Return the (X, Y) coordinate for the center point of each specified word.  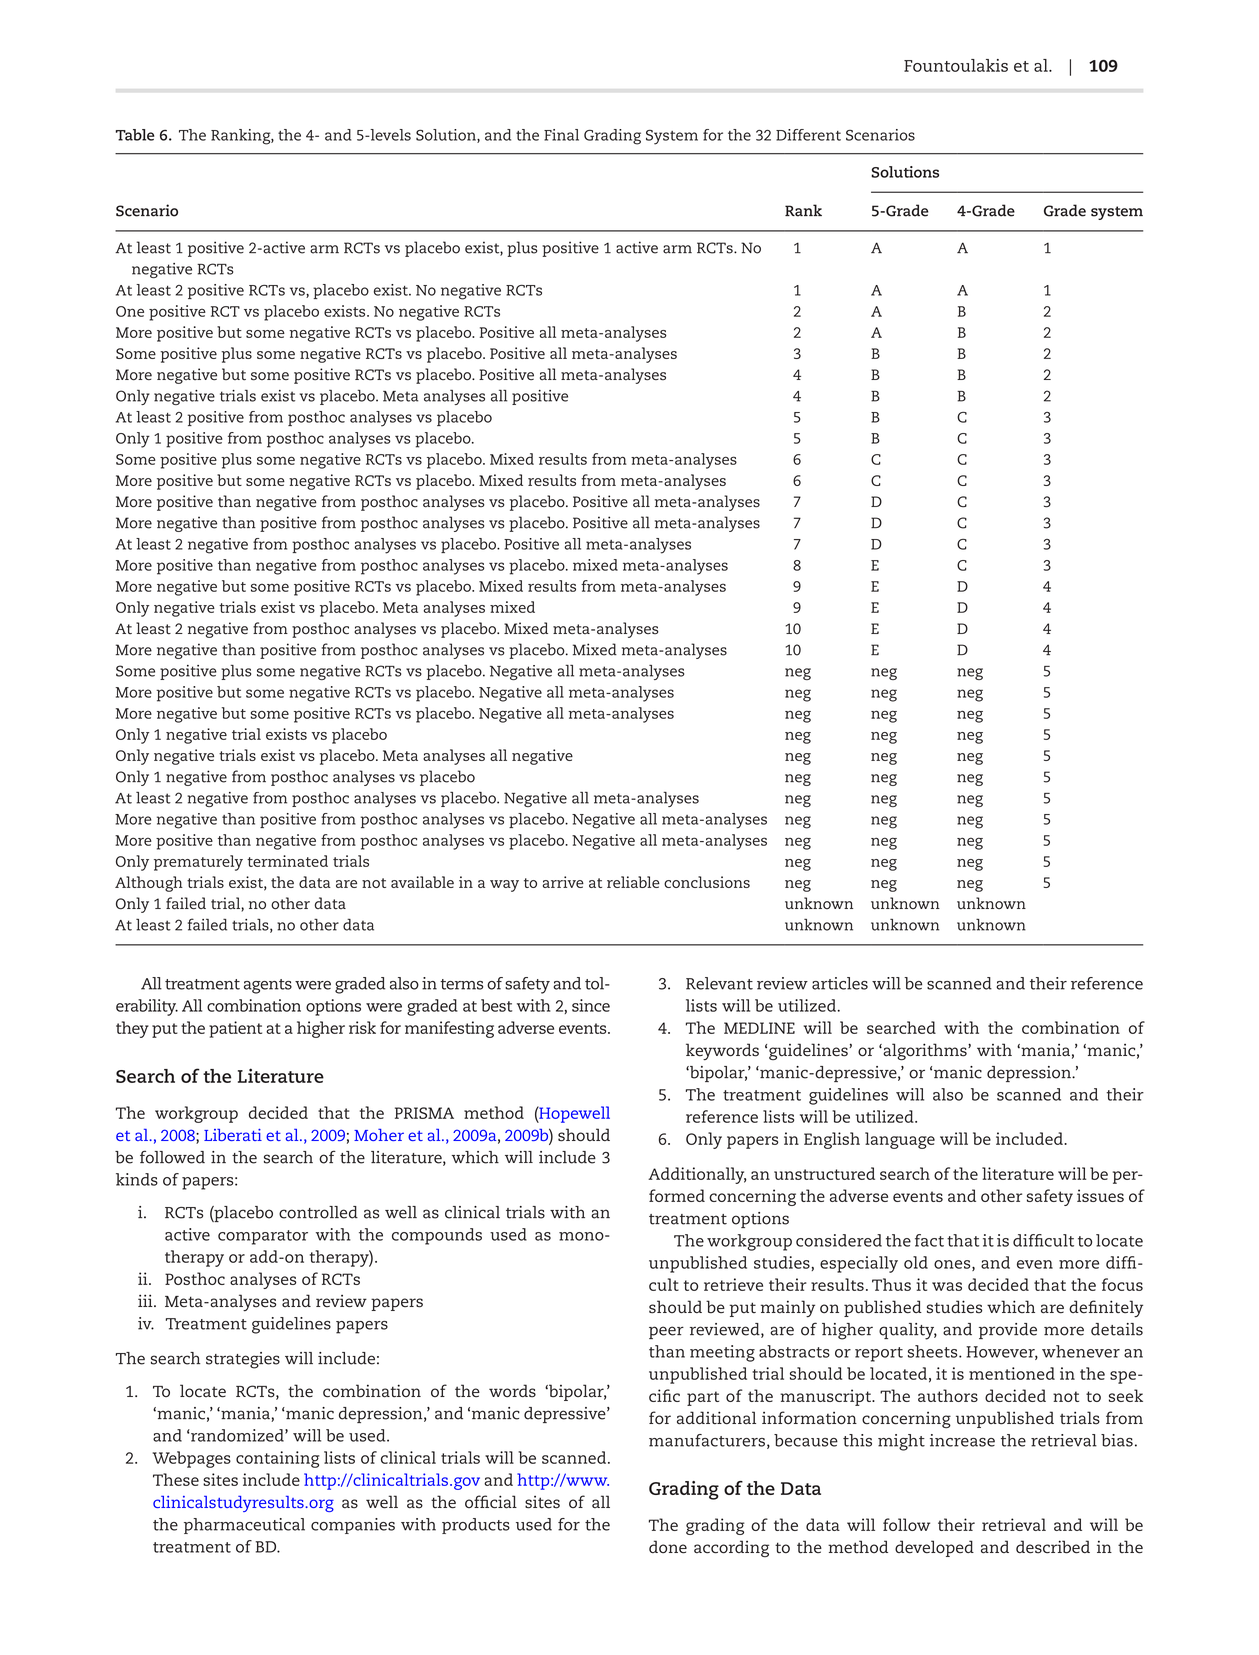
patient (235, 1029)
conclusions (707, 882)
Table (135, 135)
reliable (633, 882)
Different (808, 135)
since (591, 1005)
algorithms (925, 1052)
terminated (287, 861)
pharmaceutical (244, 1526)
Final (561, 135)
